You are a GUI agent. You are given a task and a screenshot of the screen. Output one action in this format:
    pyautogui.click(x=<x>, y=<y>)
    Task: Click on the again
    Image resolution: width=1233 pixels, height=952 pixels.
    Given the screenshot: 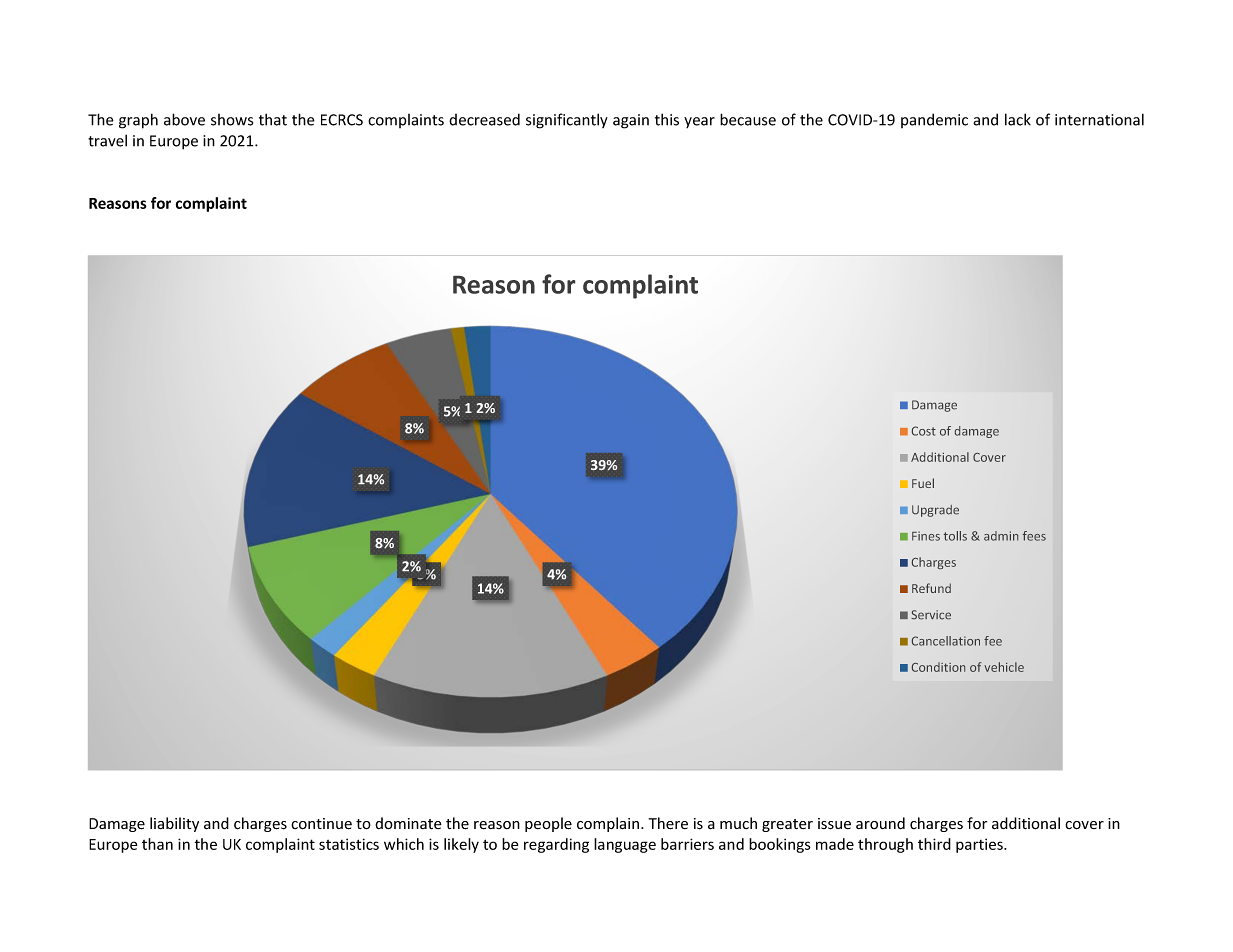 What is the action you would take?
    pyautogui.click(x=631, y=121)
